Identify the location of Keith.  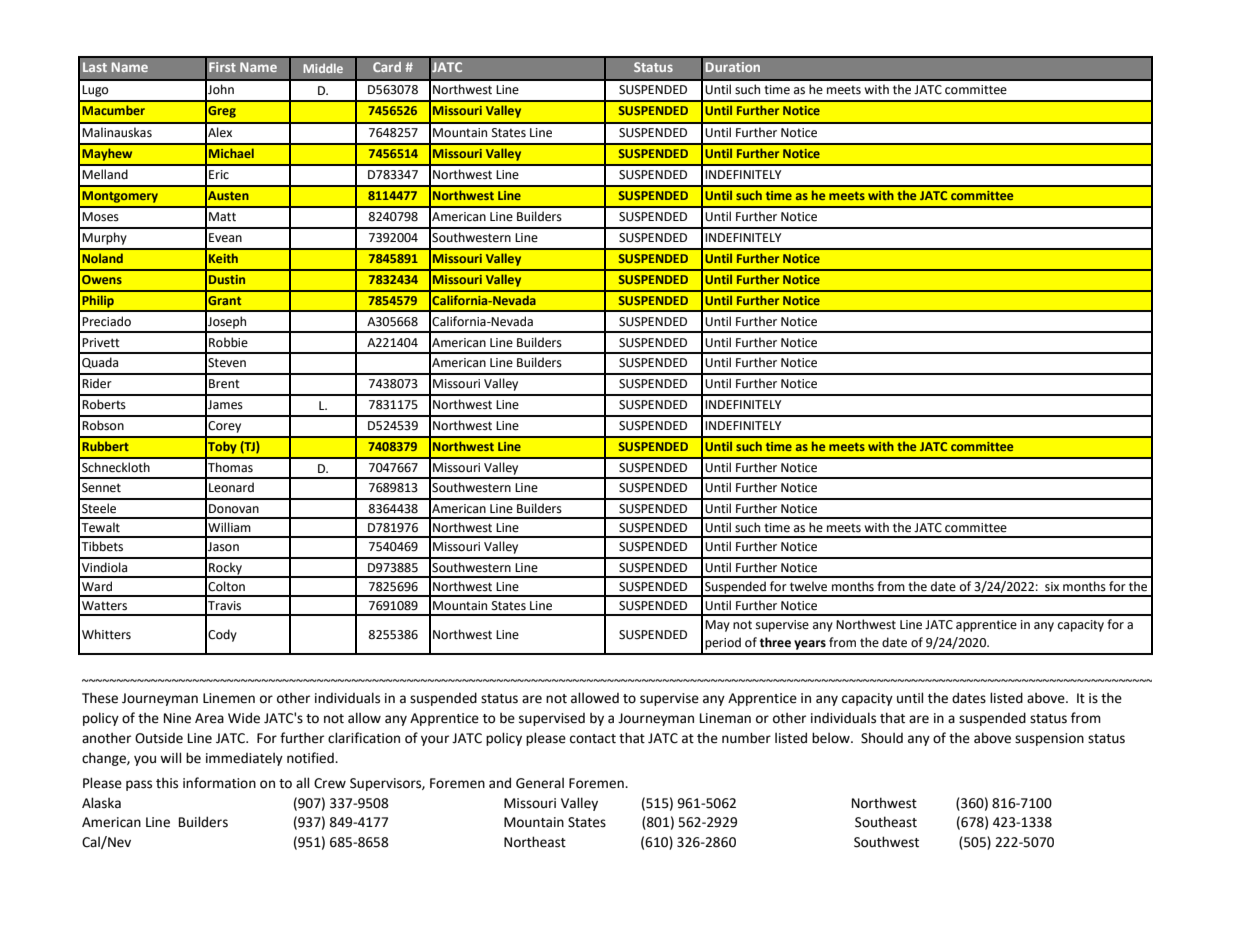
(223, 258).
